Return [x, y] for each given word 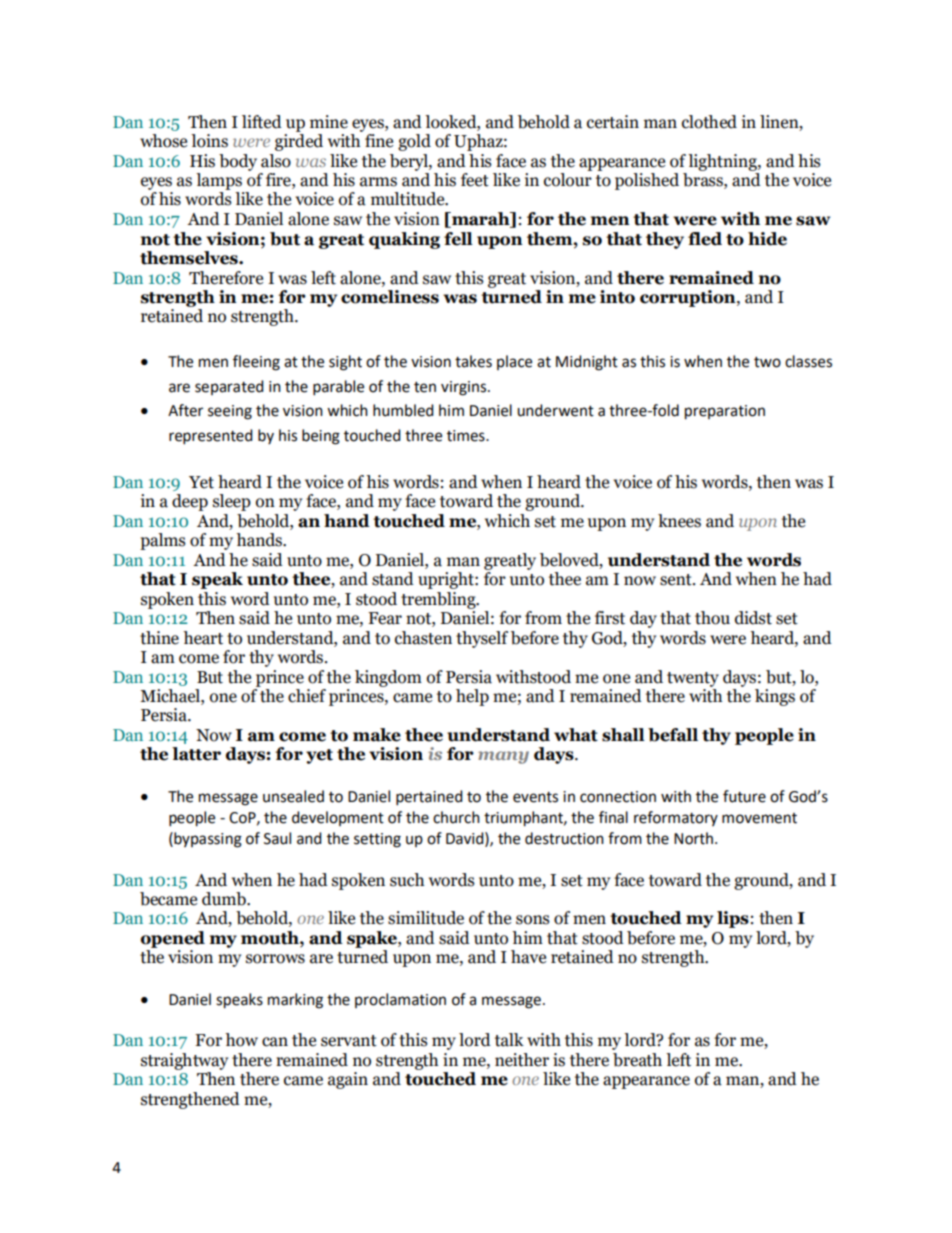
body [238, 162]
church [456, 817]
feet [475, 180]
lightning [723, 162]
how [241, 1040]
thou [712, 618]
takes [473, 361]
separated [229, 387]
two [767, 362]
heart [203, 638]
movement [759, 818]
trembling [439, 600]
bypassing [207, 840]
